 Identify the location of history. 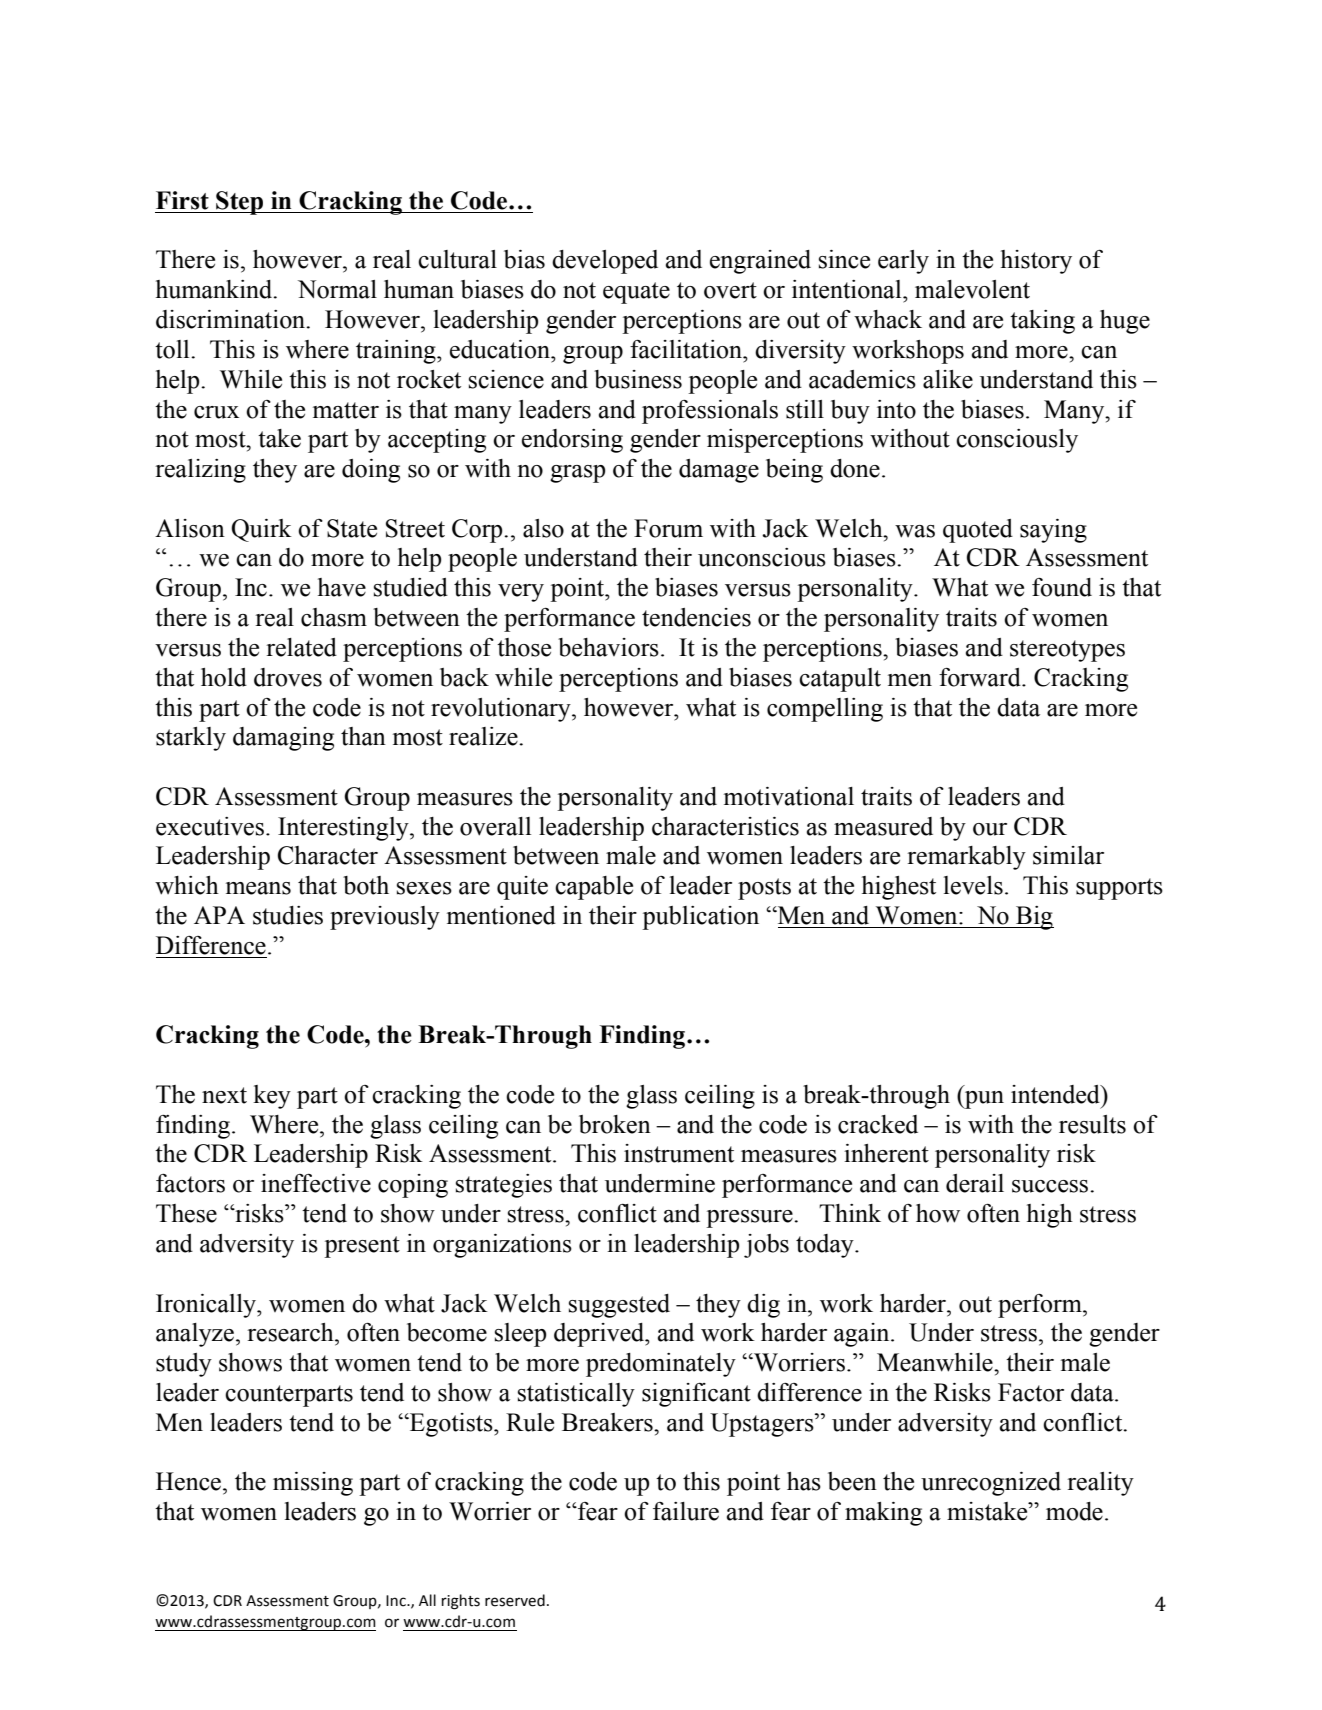
(1036, 262).
